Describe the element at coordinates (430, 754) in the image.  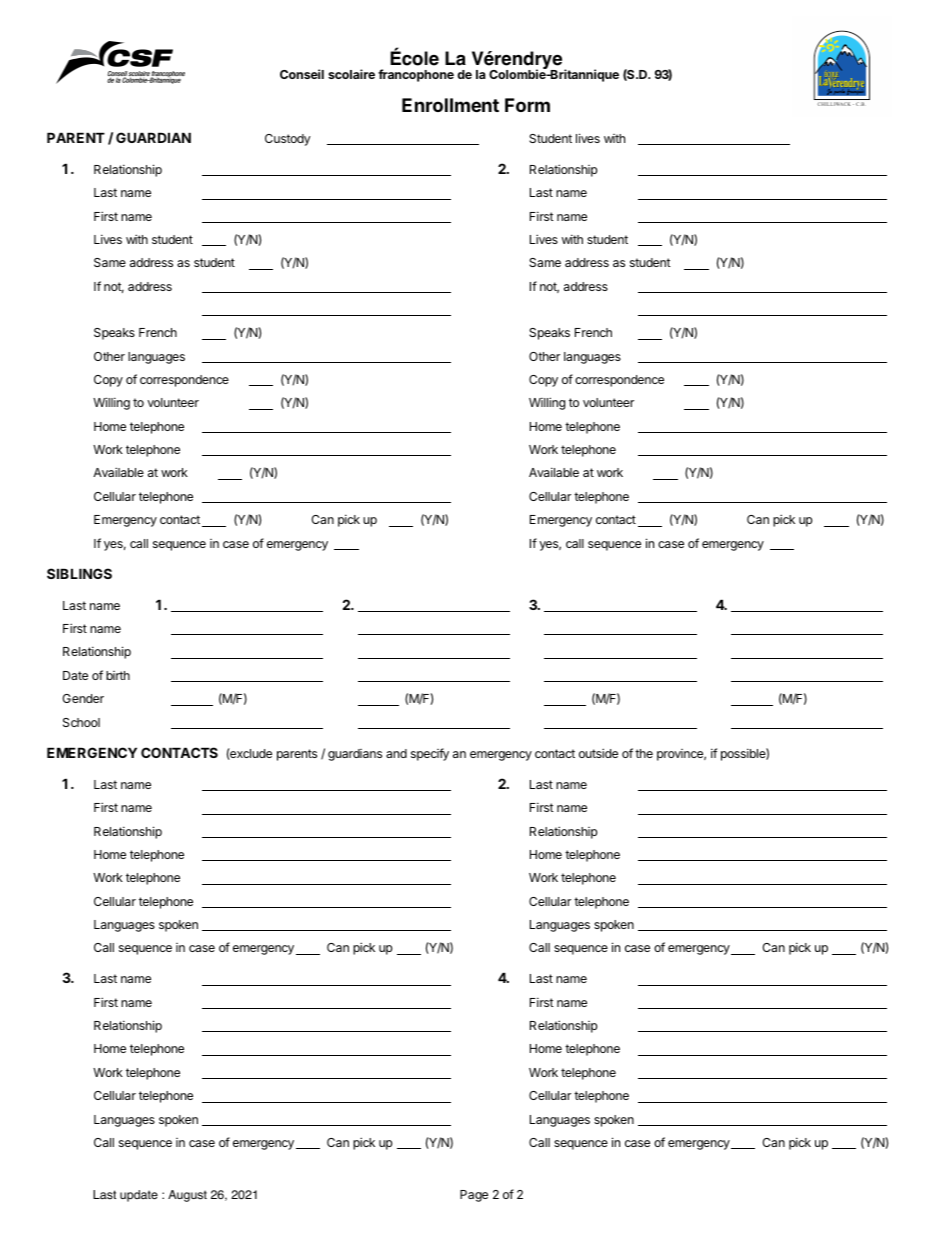
I see `specify` at that location.
